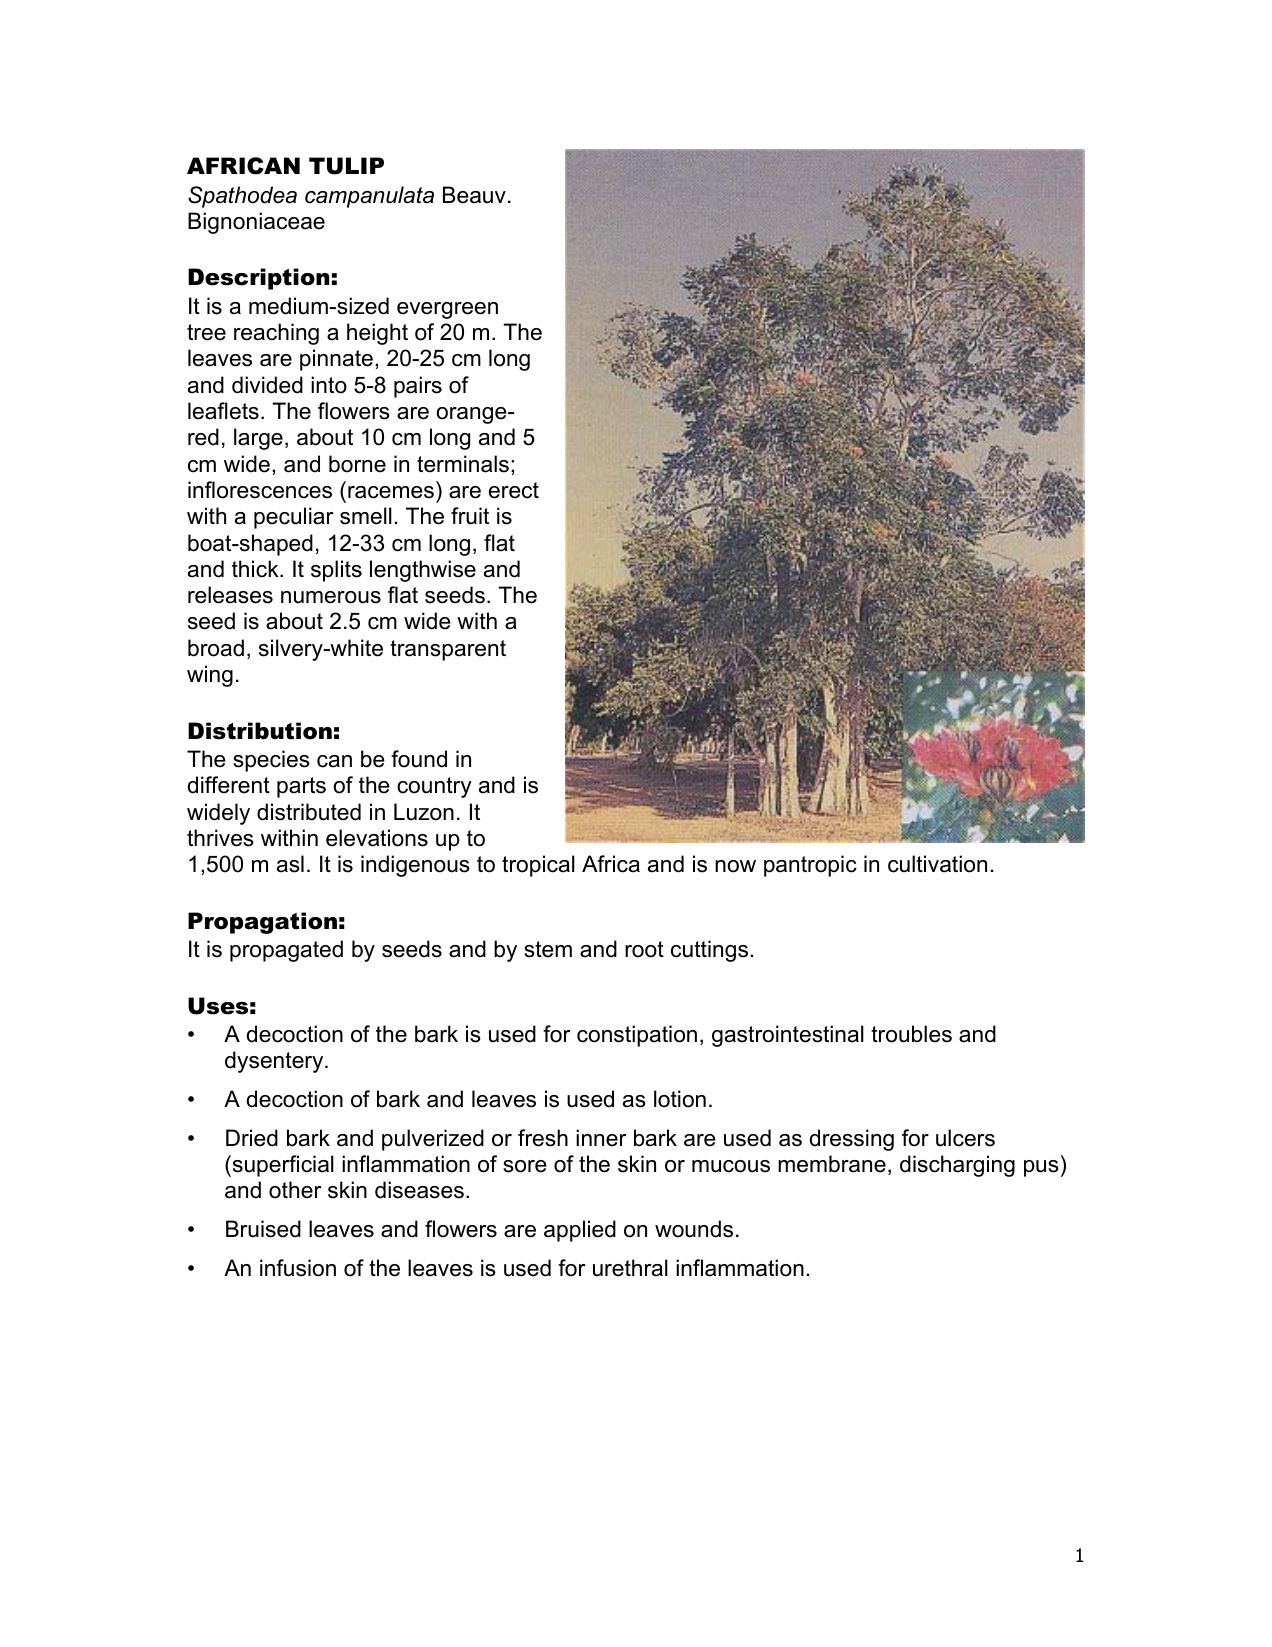  I want to click on Bruised, so click(263, 1229).
